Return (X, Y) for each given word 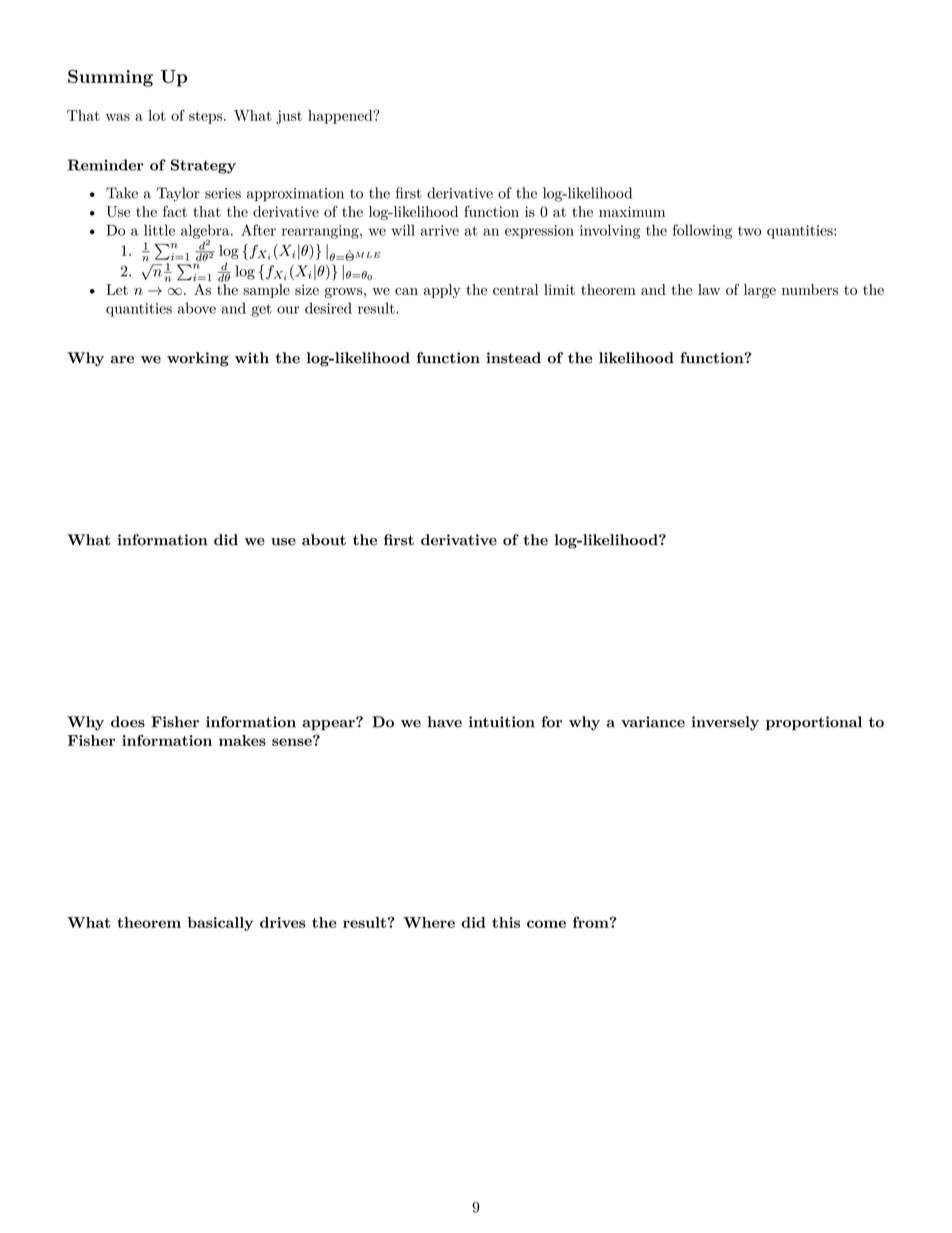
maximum (632, 211)
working (198, 359)
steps (207, 117)
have (445, 722)
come (546, 924)
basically (220, 924)
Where (429, 922)
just (289, 117)
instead (513, 358)
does (128, 722)
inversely (725, 723)
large (760, 291)
